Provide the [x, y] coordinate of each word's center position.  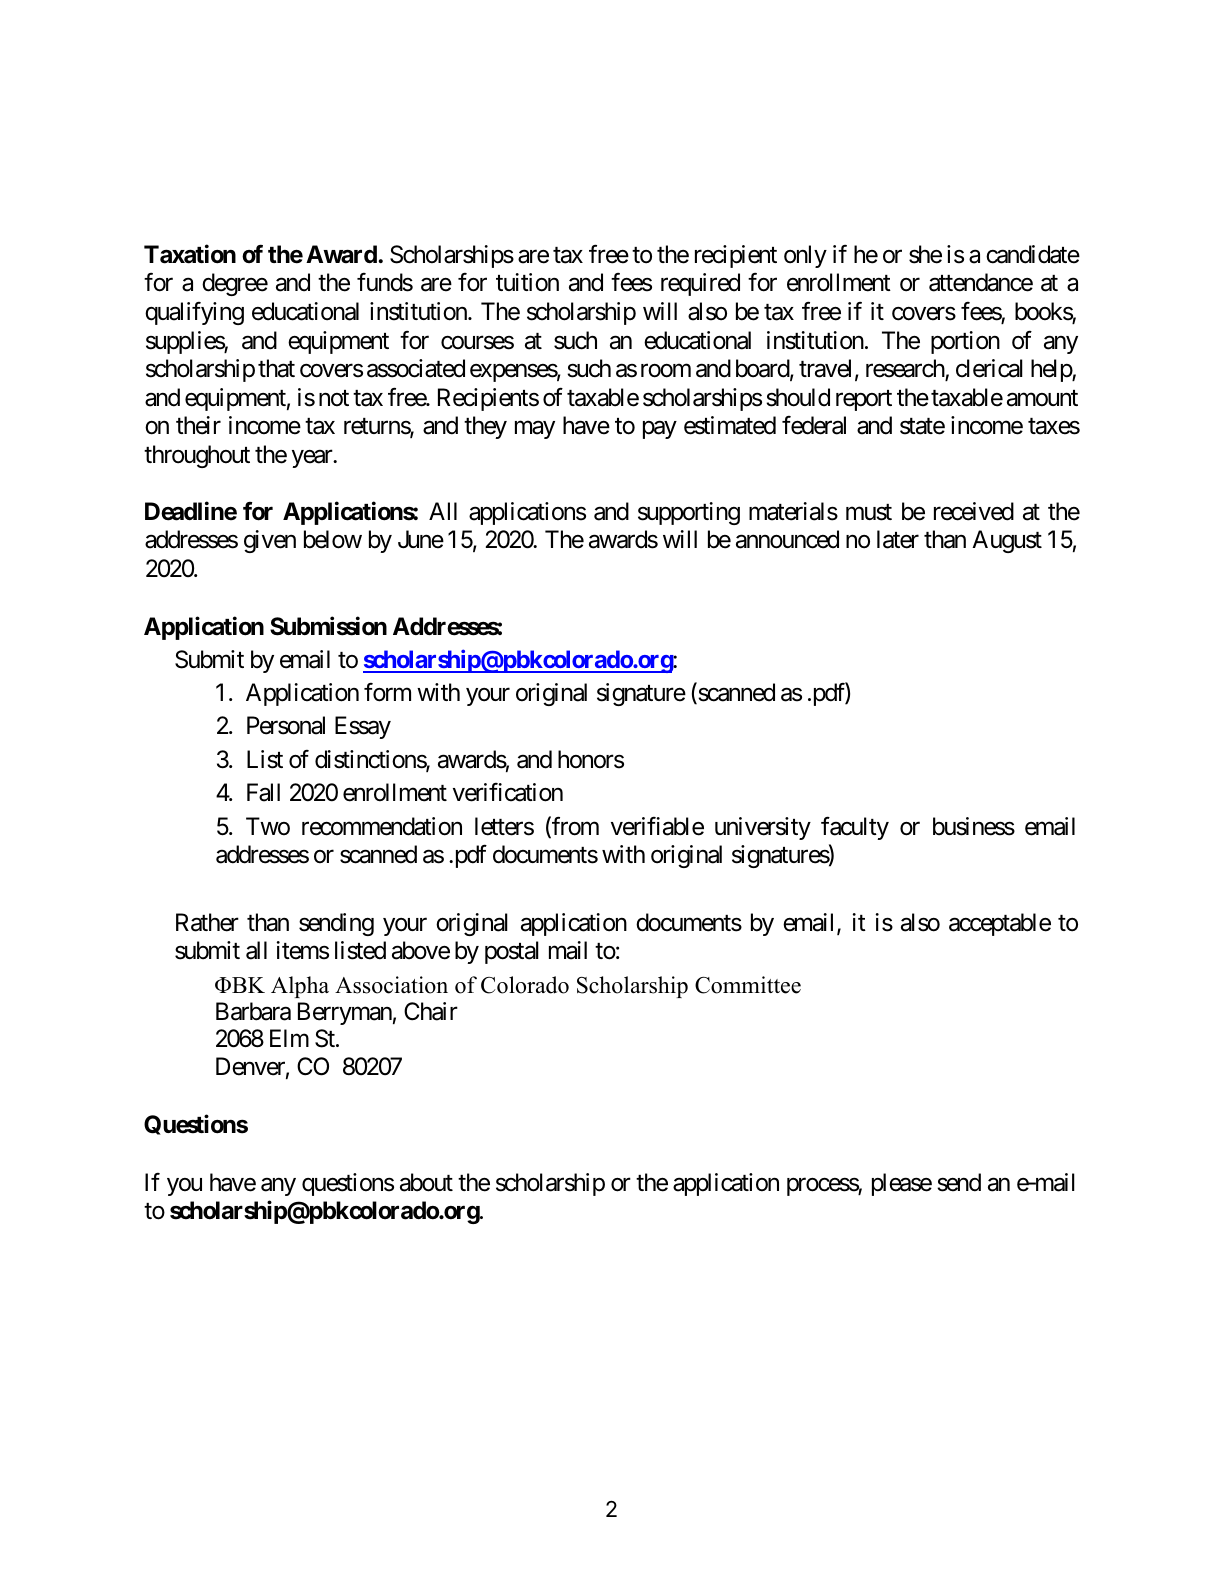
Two [268, 826]
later [898, 539]
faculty [855, 828]
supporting [689, 513]
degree [235, 284]
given [270, 541]
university [763, 828]
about [426, 1182]
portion [965, 342]
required [700, 284]
